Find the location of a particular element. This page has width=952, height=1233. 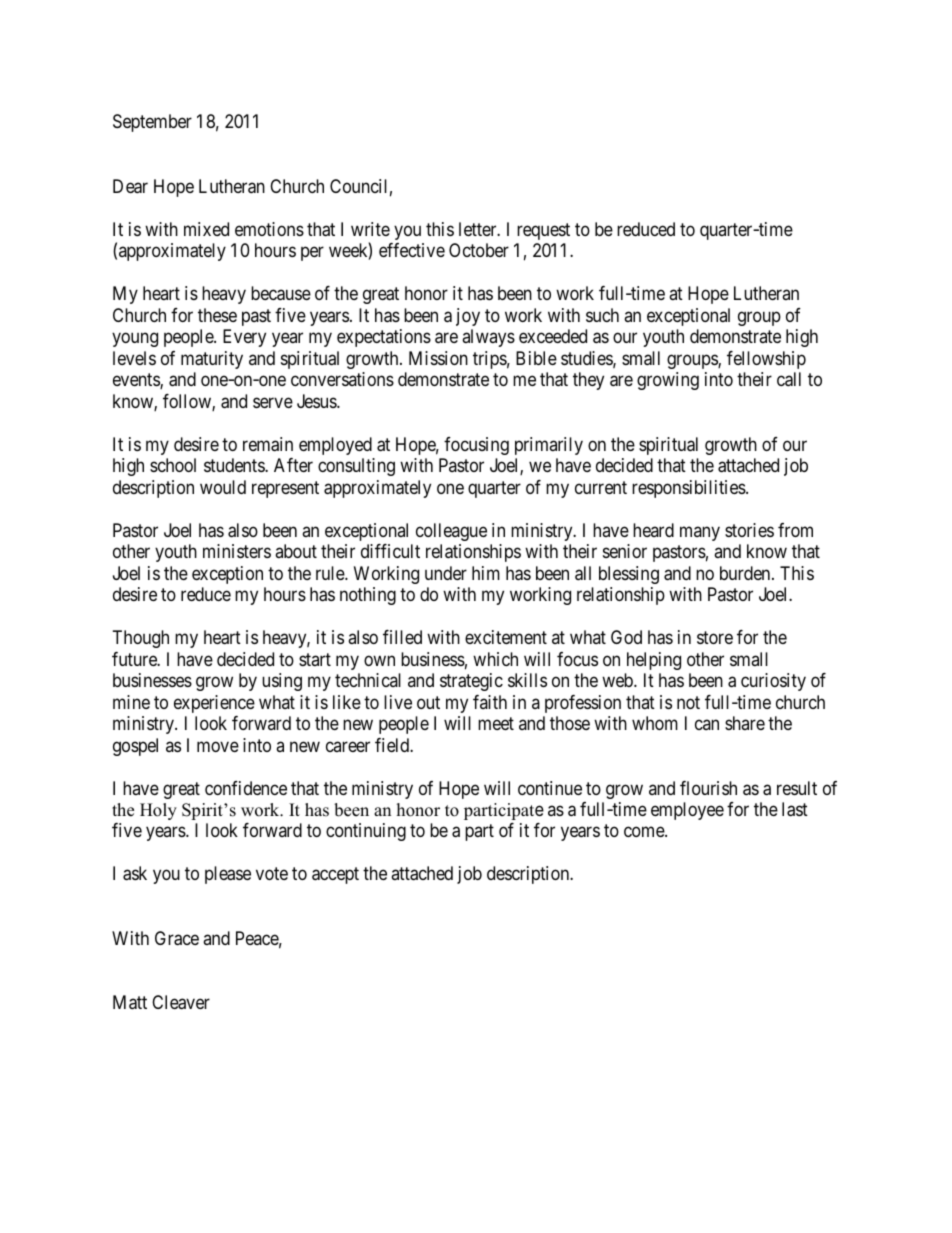

request is located at coordinates (543, 231).
